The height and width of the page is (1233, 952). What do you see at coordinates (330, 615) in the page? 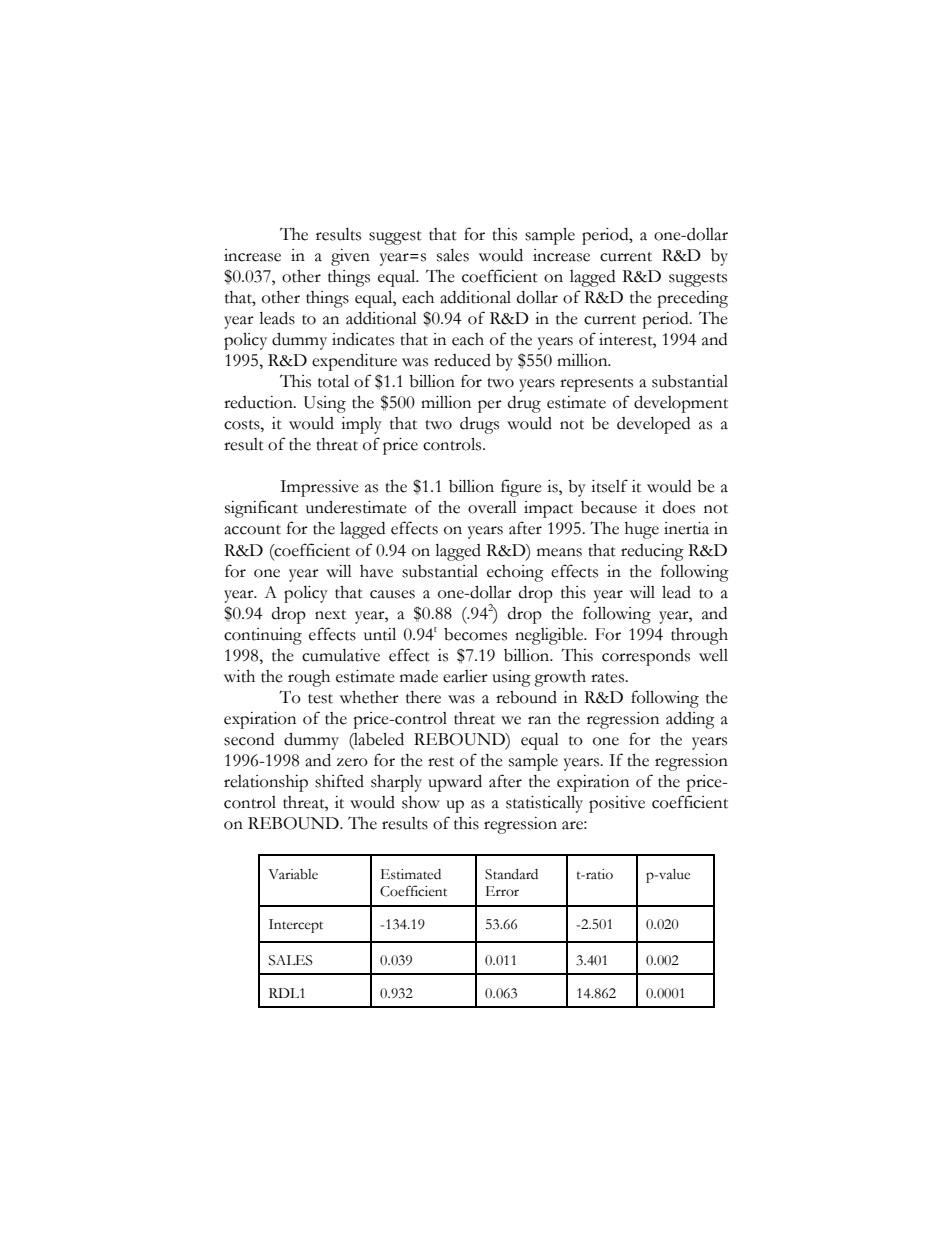
I see `next` at bounding box center [330, 615].
